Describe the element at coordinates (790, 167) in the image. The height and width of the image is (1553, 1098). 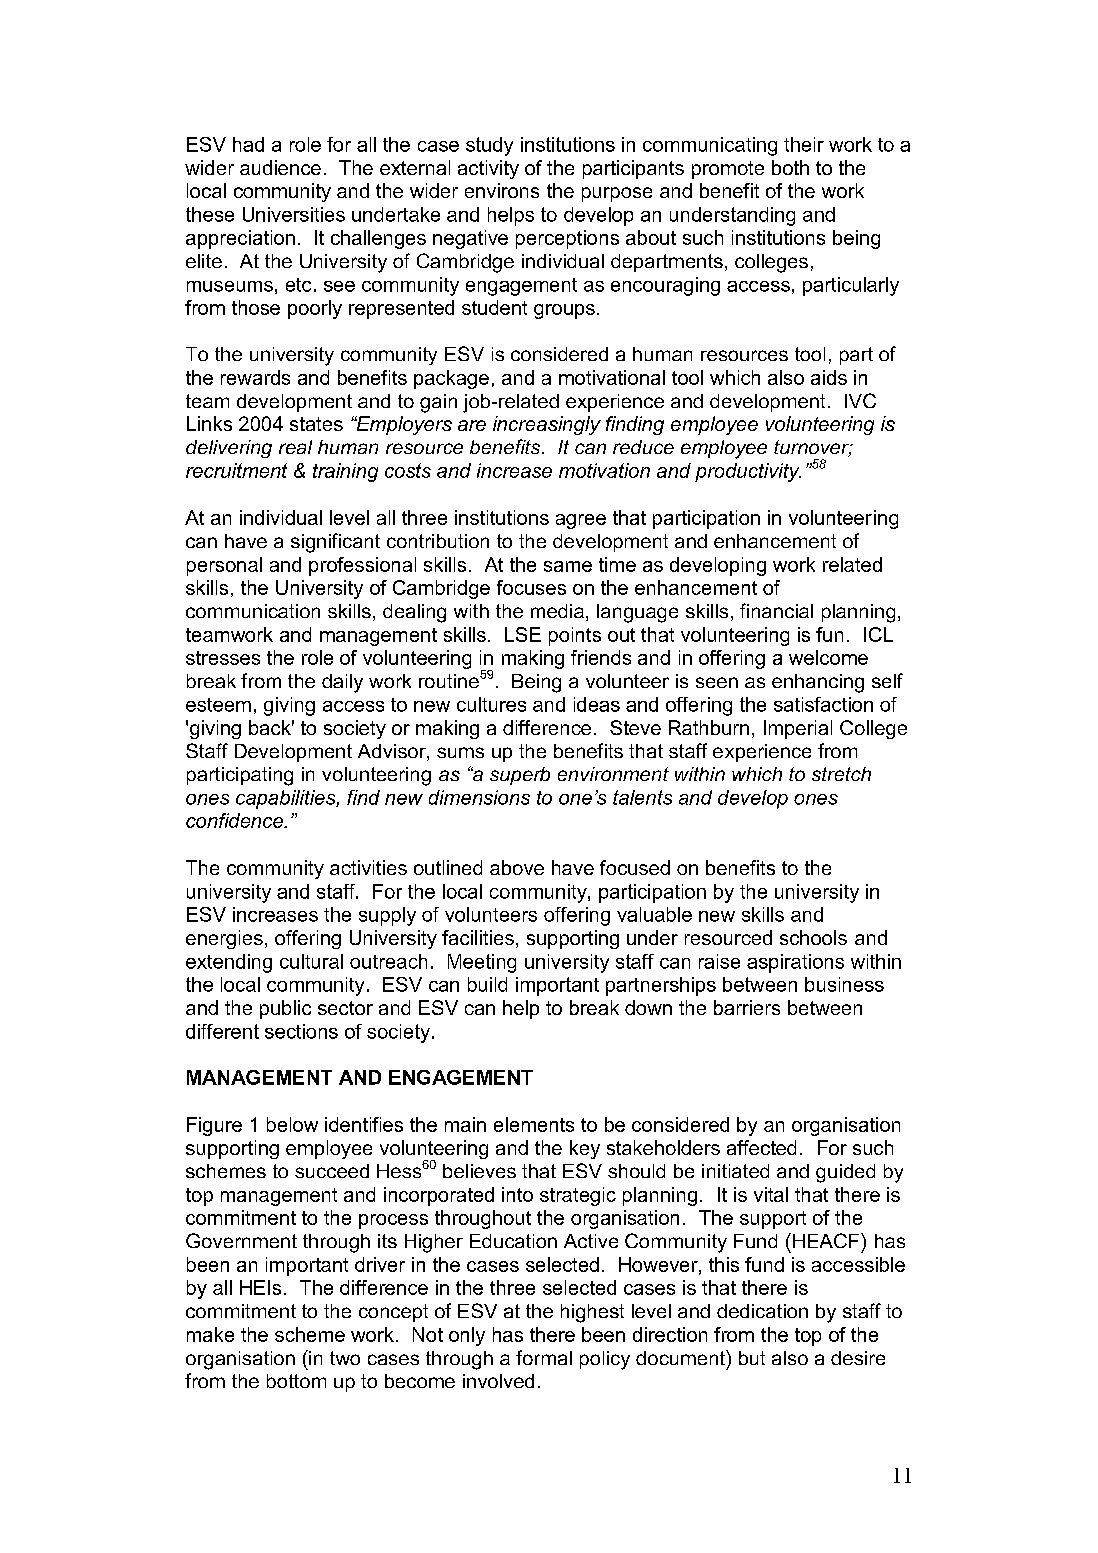
I see `both` at that location.
